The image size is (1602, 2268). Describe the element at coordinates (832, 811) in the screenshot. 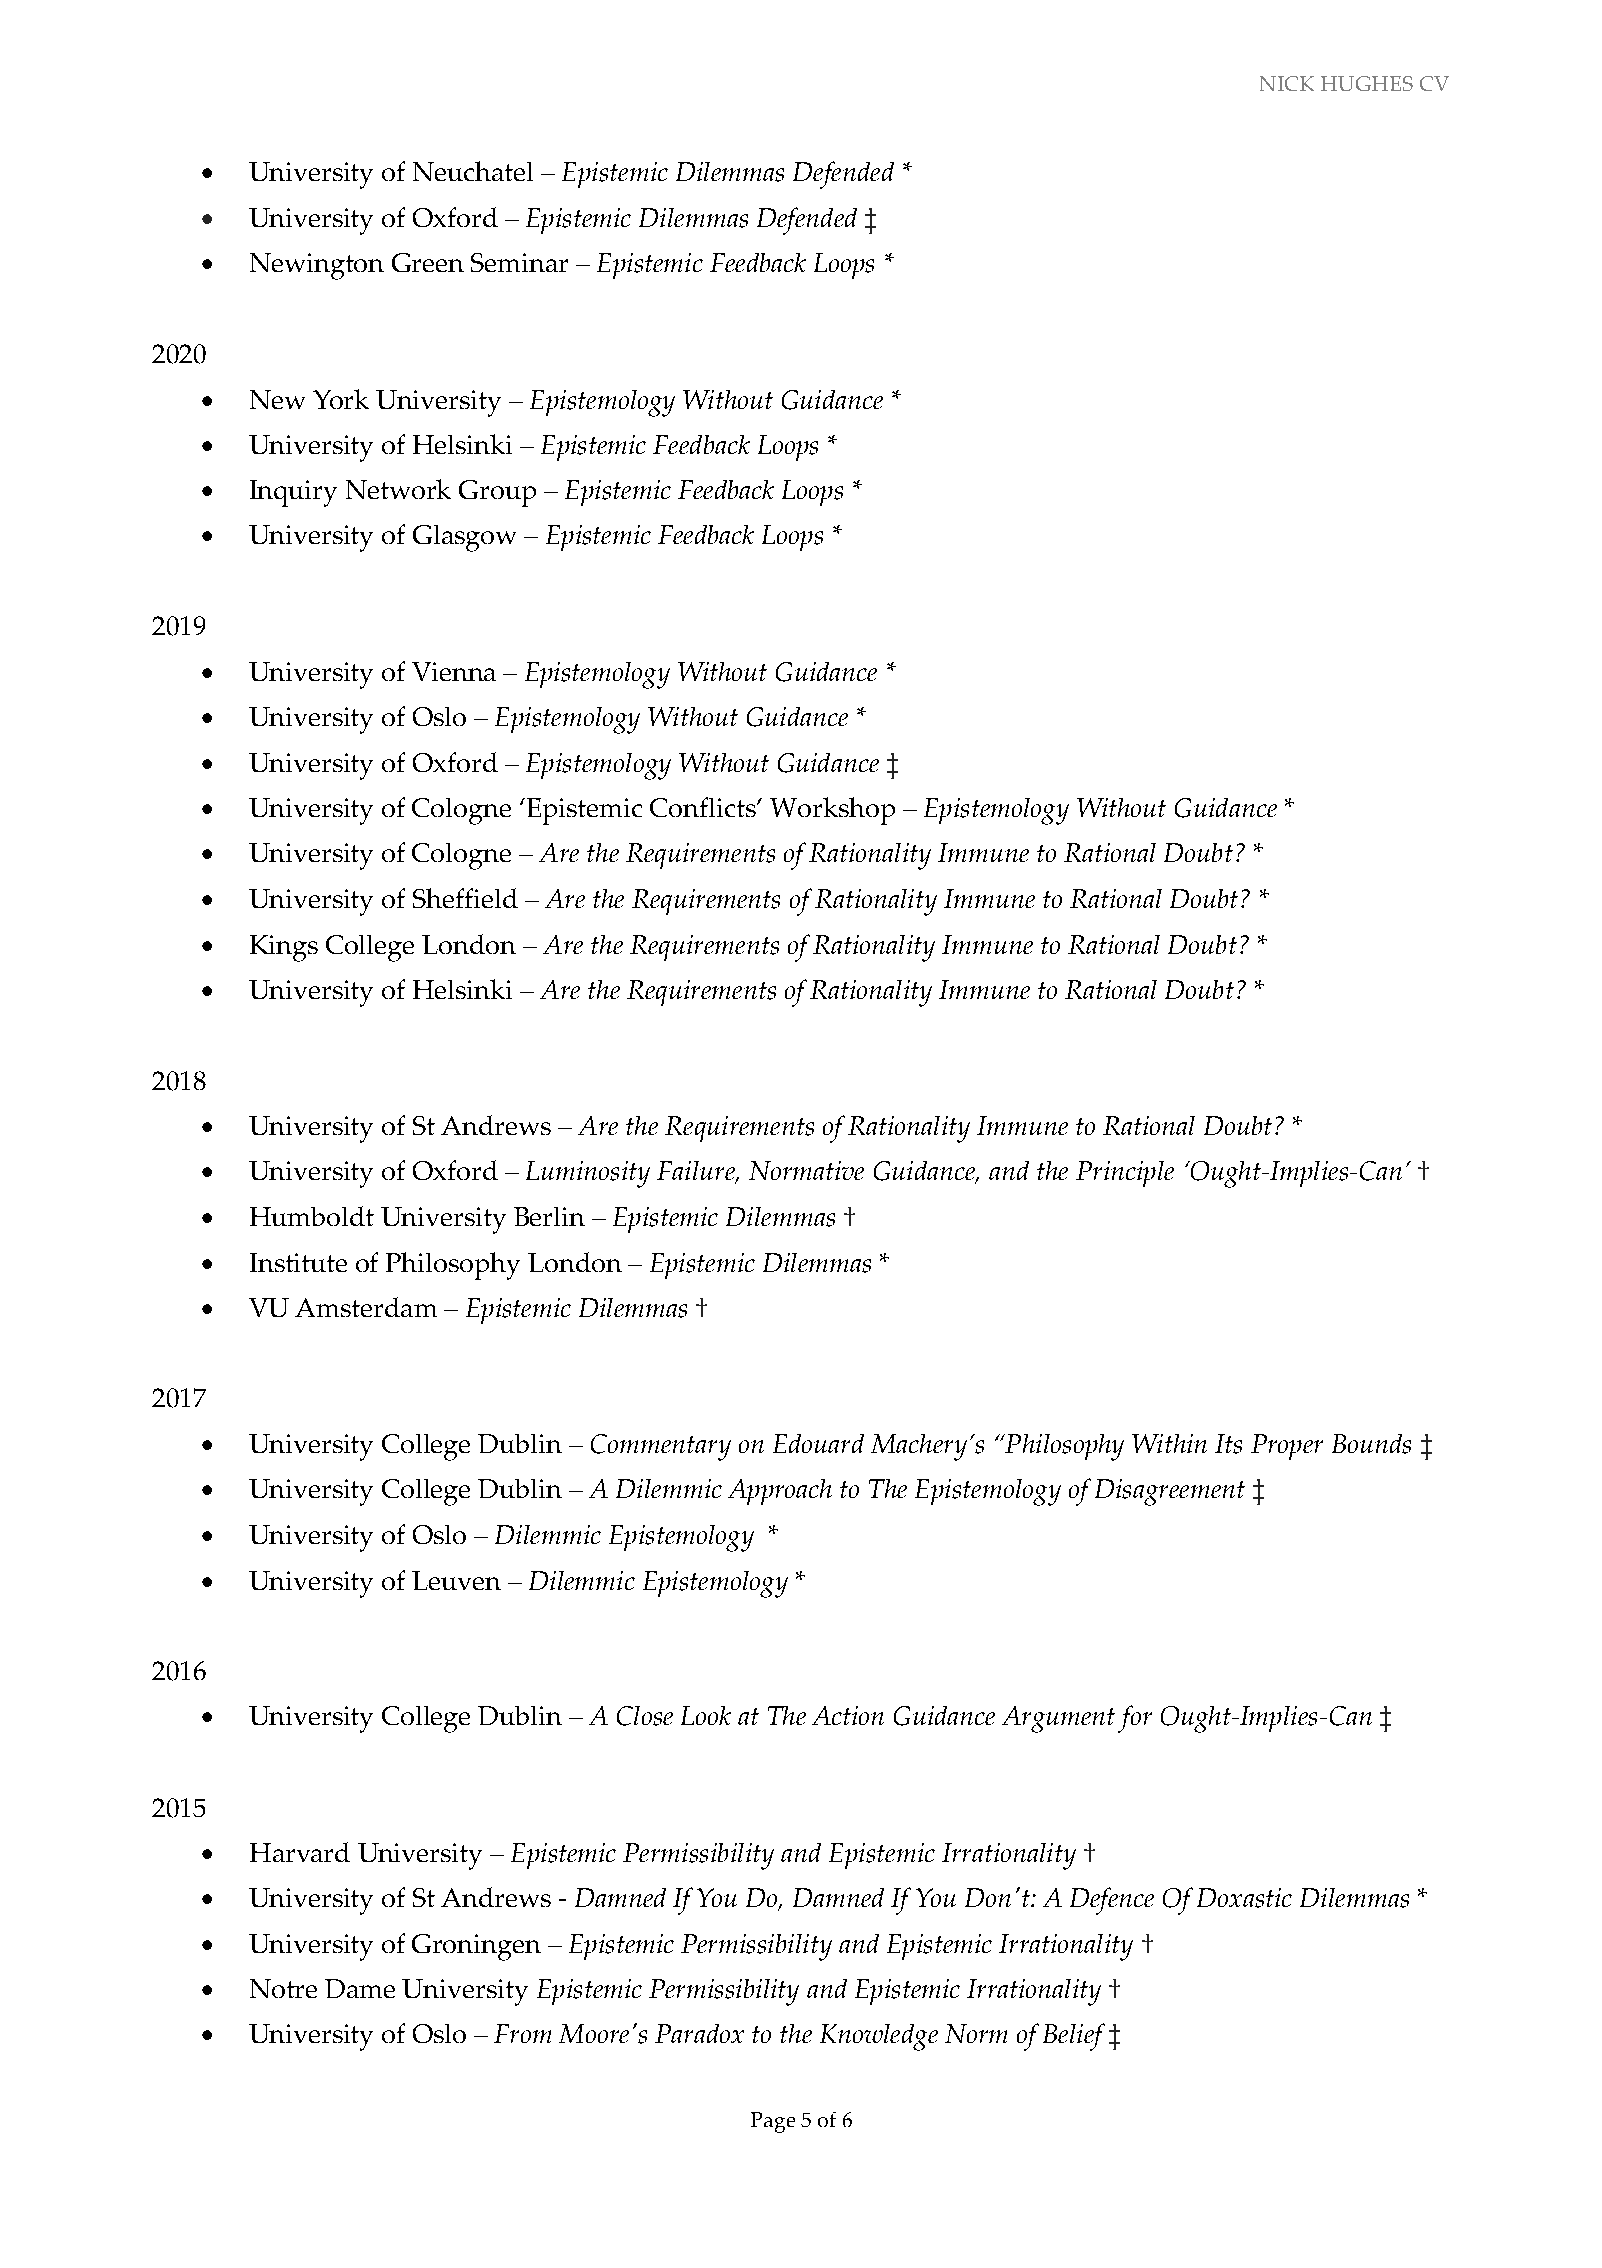

I see `Workshop` at that location.
